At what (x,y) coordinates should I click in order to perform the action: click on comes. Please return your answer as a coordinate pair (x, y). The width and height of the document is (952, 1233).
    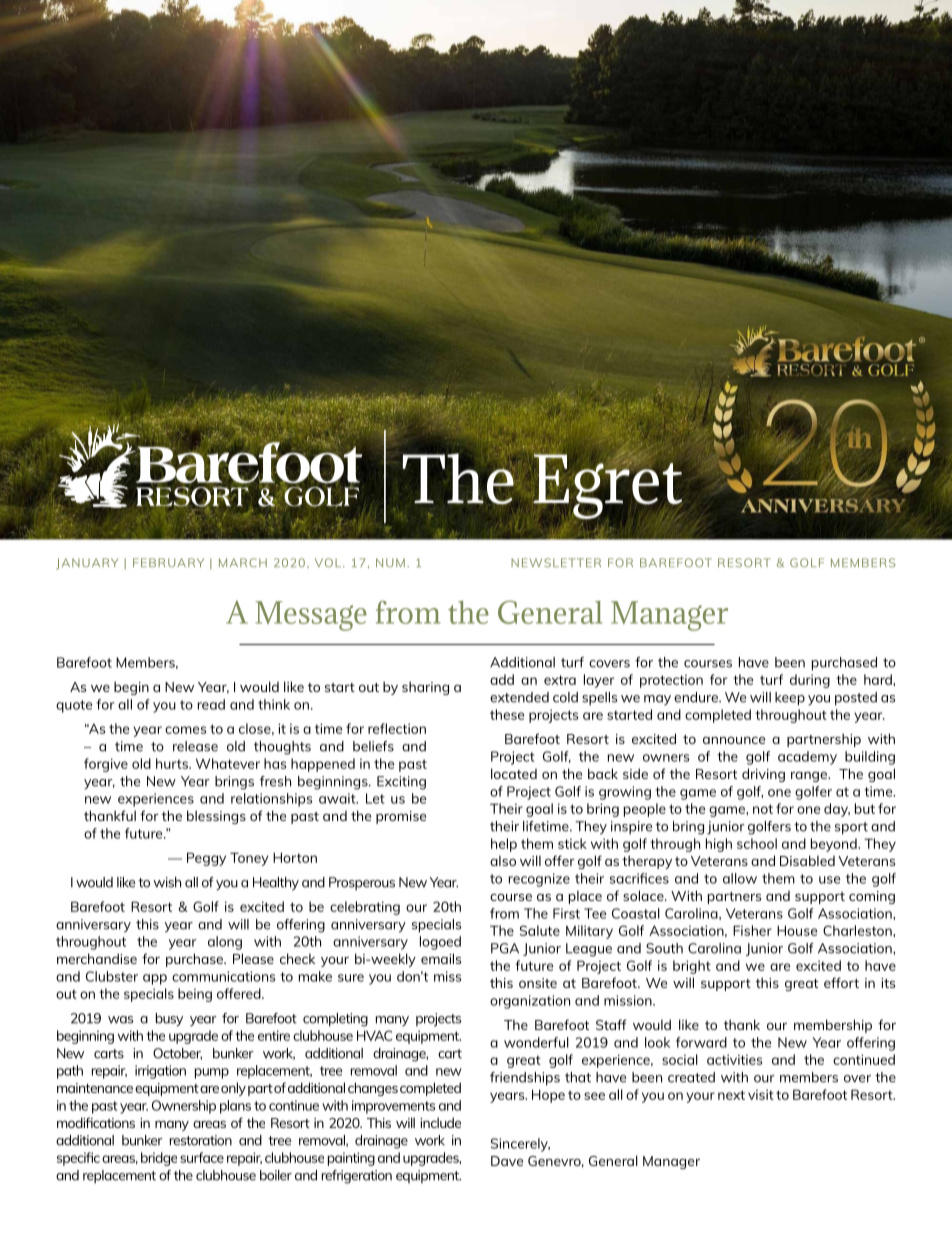
    Looking at the image, I should click on (185, 730).
